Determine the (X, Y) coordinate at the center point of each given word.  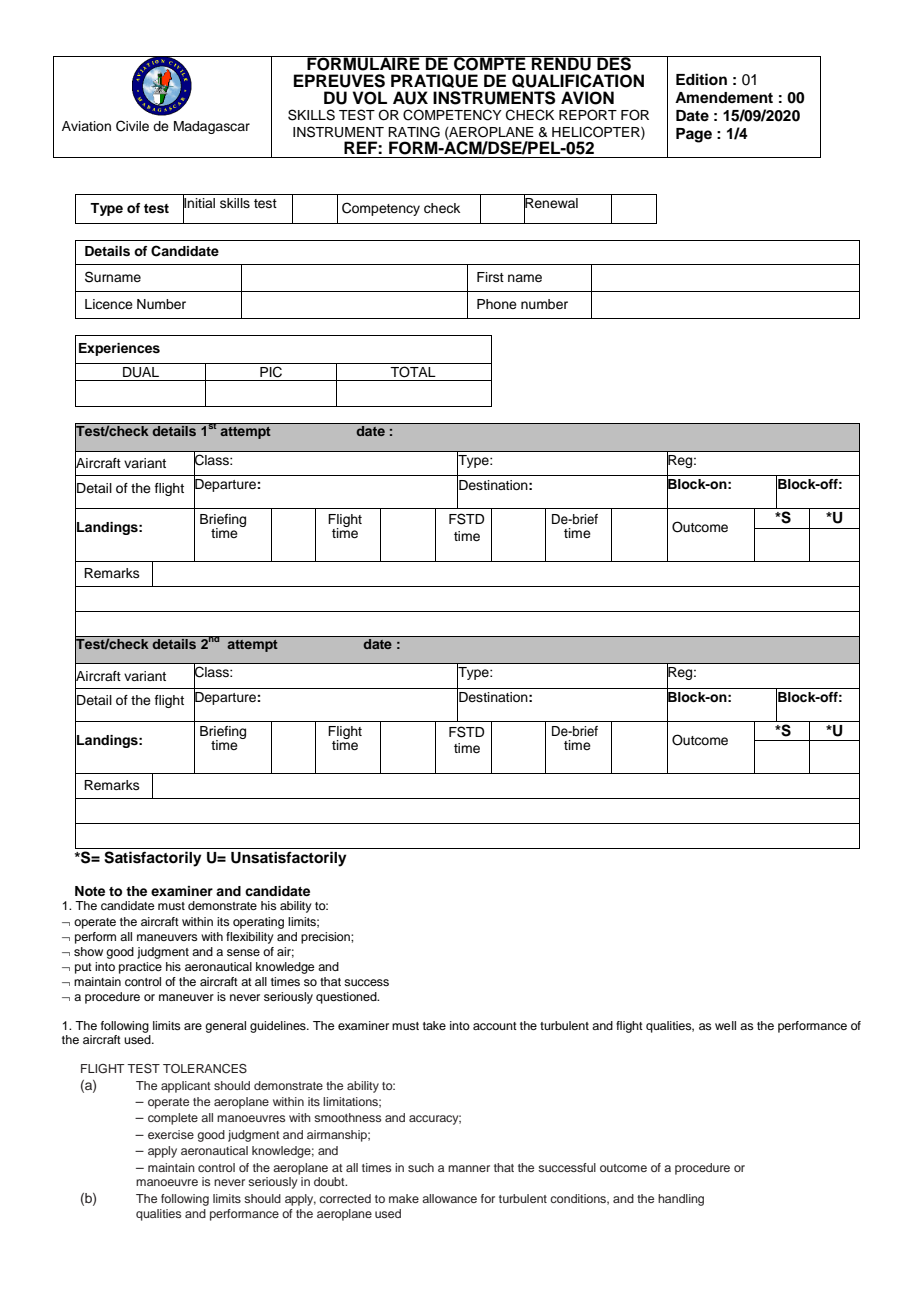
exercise (171, 1134)
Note (90, 891)
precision (326, 938)
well (725, 1025)
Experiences (119, 349)
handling (681, 1200)
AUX (410, 98)
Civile (132, 126)
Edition (701, 79)
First (490, 277)
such (421, 1167)
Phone (497, 304)
